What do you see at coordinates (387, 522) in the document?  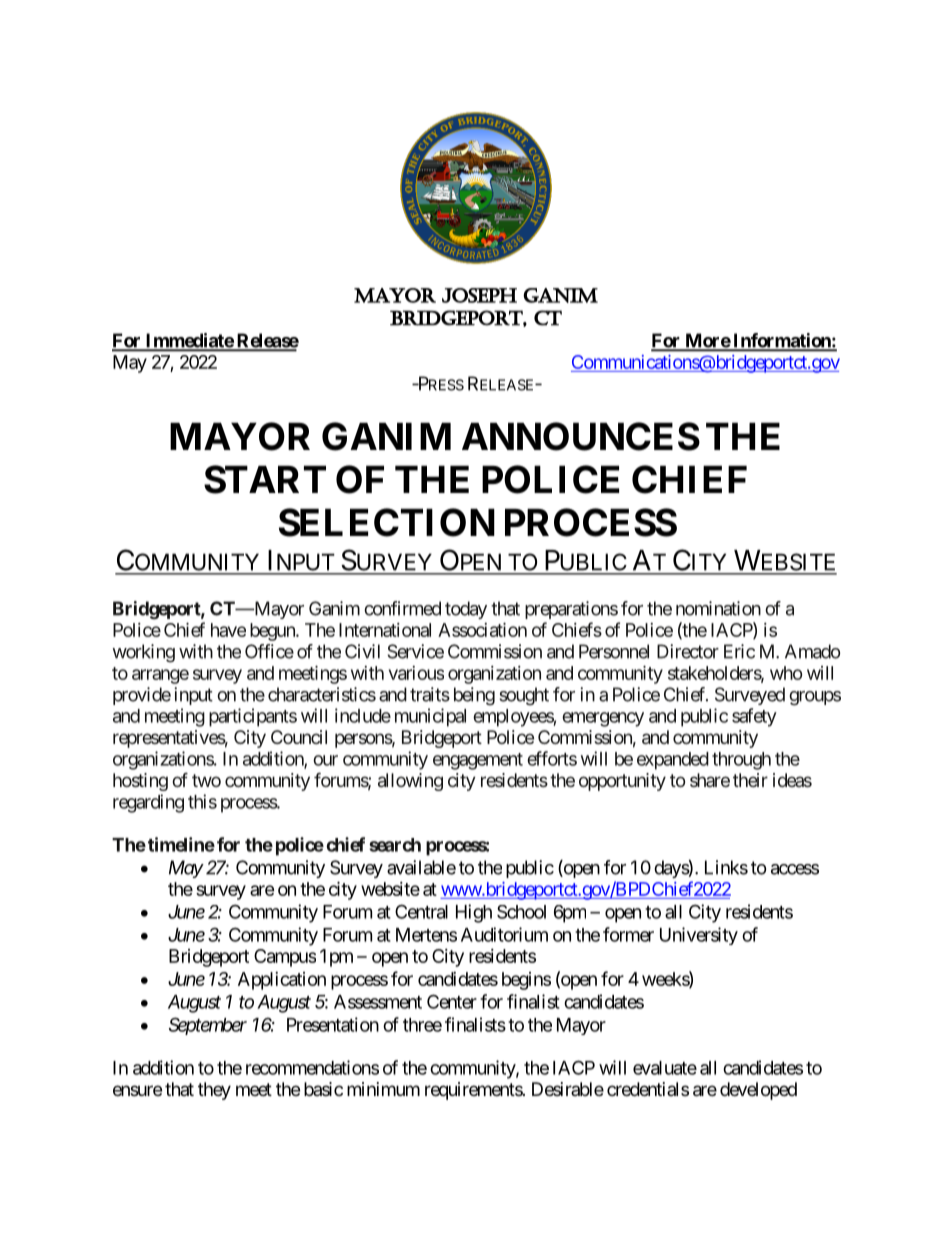 I see `SELECTION` at bounding box center [387, 522].
